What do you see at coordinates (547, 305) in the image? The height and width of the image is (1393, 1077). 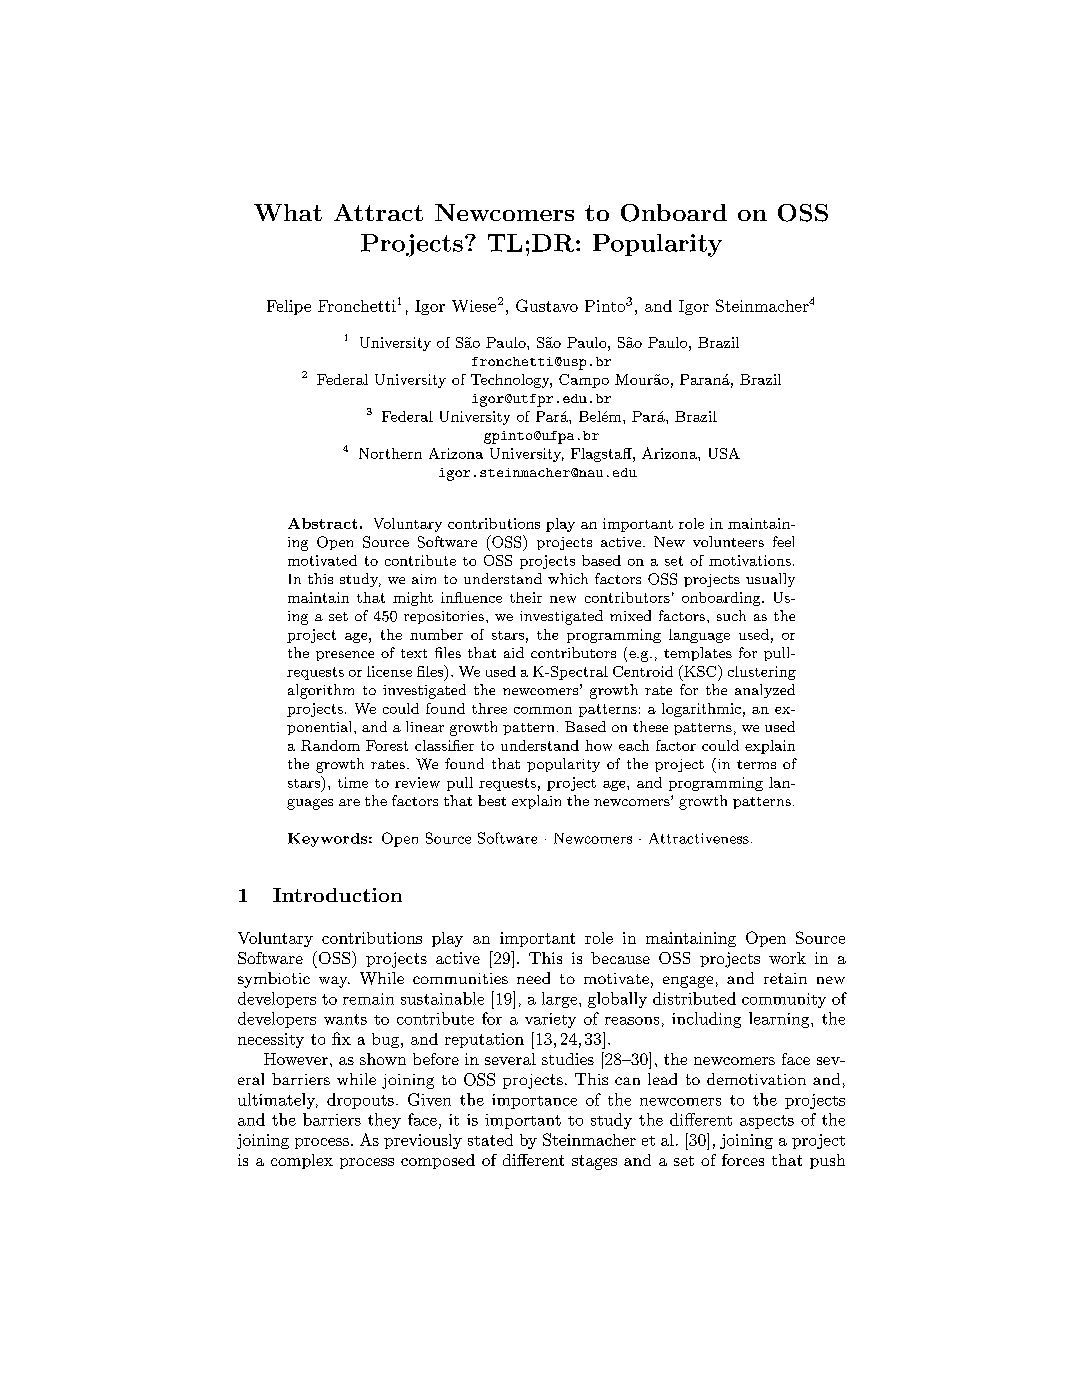 I see `Gustavo` at bounding box center [547, 305].
